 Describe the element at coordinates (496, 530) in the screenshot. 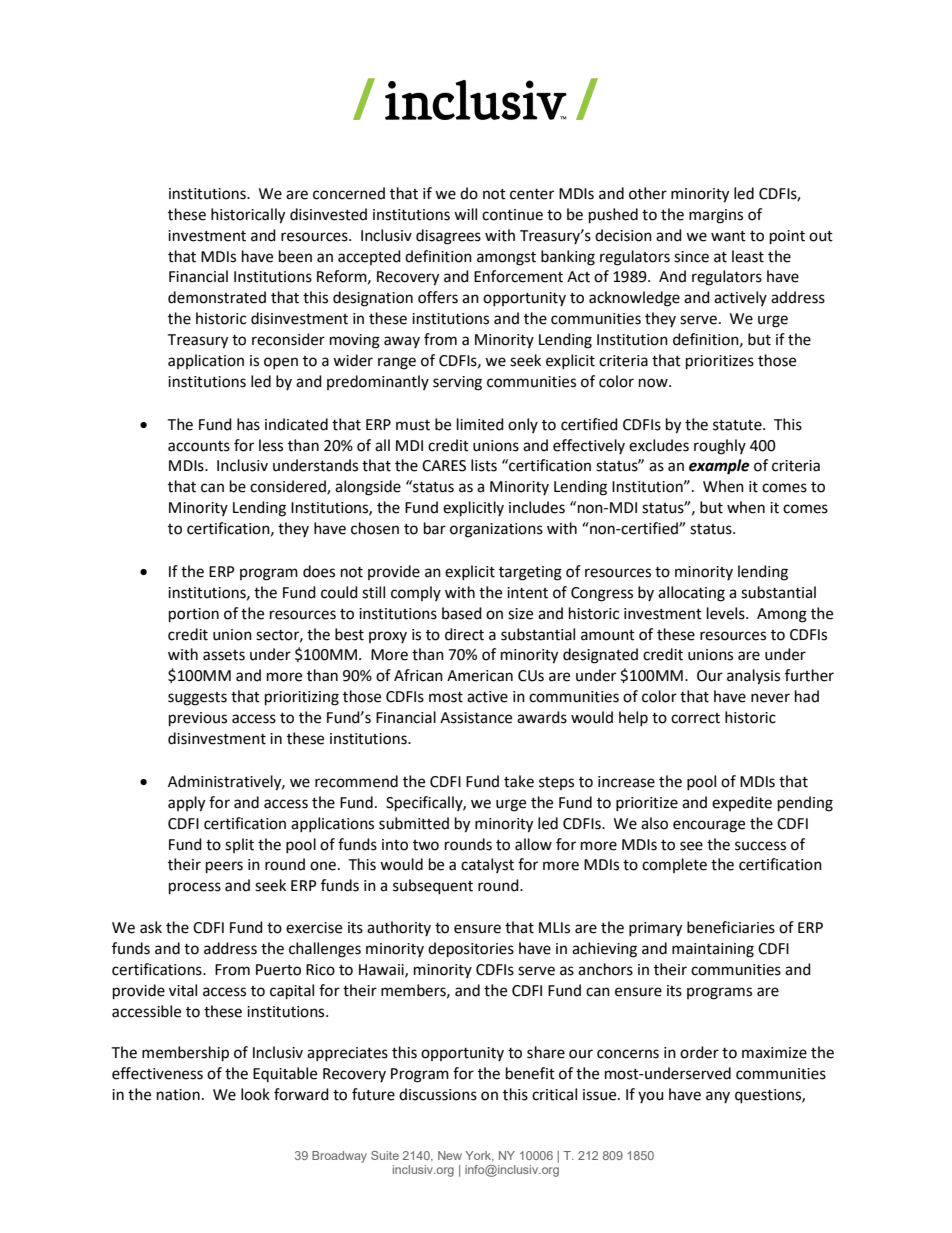

I see `organizations` at that location.
